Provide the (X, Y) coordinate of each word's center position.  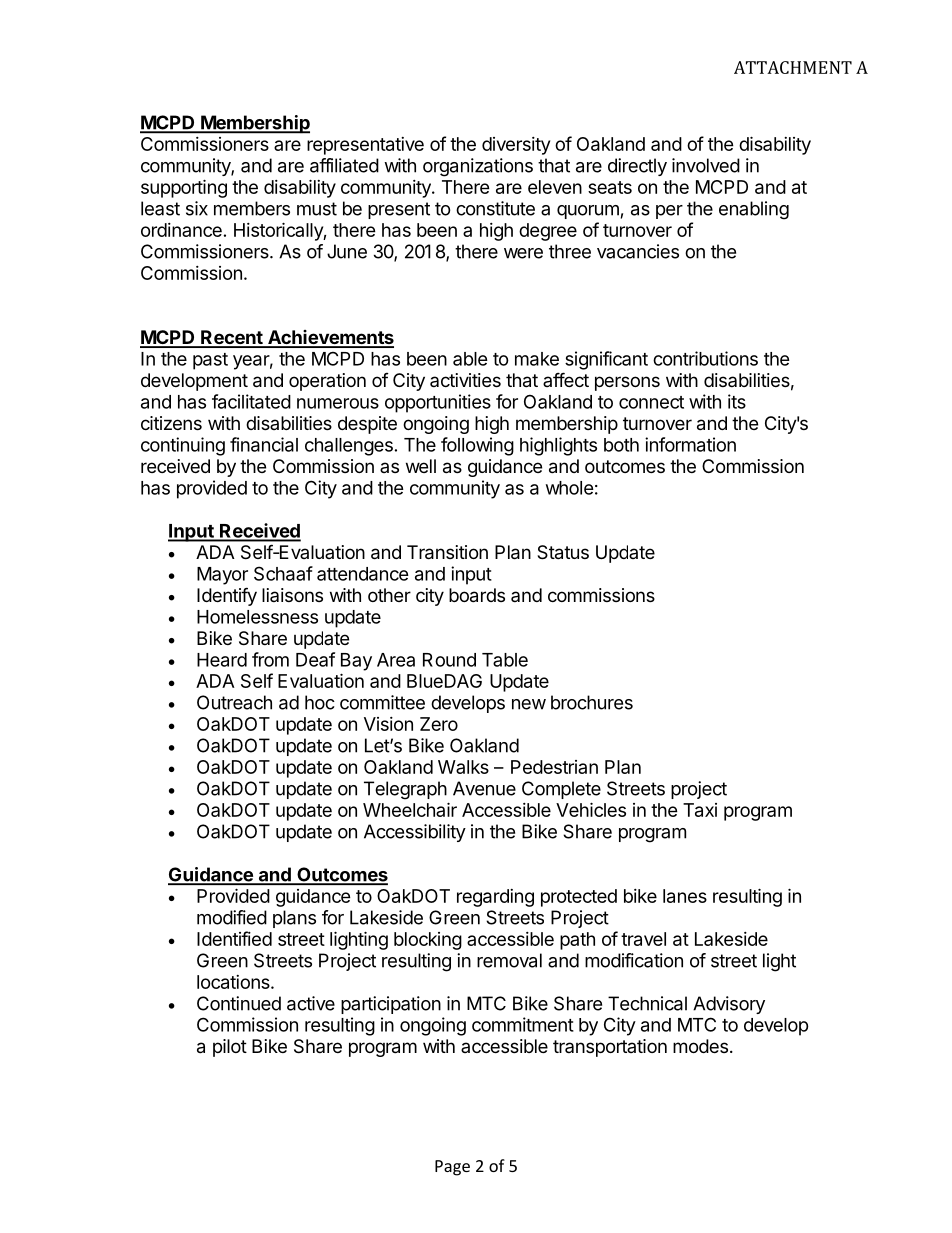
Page (452, 1168)
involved (706, 165)
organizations (478, 167)
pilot (230, 1048)
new (529, 704)
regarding (495, 898)
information (690, 444)
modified (232, 917)
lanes (685, 896)
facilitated (251, 401)
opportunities (438, 403)
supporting (184, 188)
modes (700, 1046)
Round (449, 660)
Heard (222, 660)
